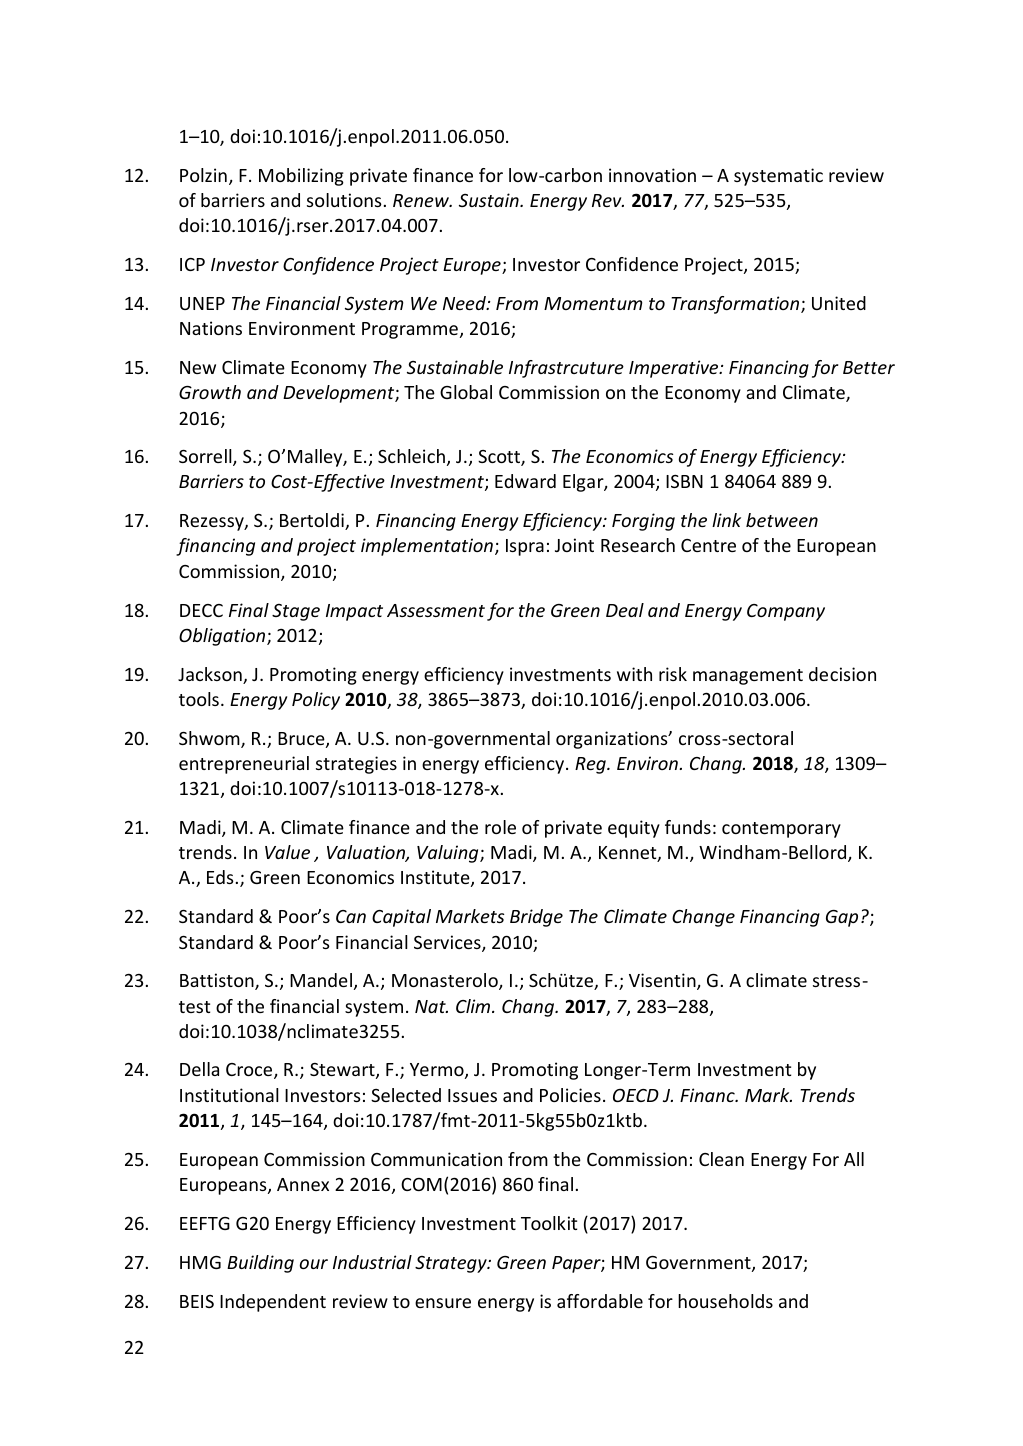 This page has height=1446, width=1023. I want to click on Mobilizing, so click(301, 177).
